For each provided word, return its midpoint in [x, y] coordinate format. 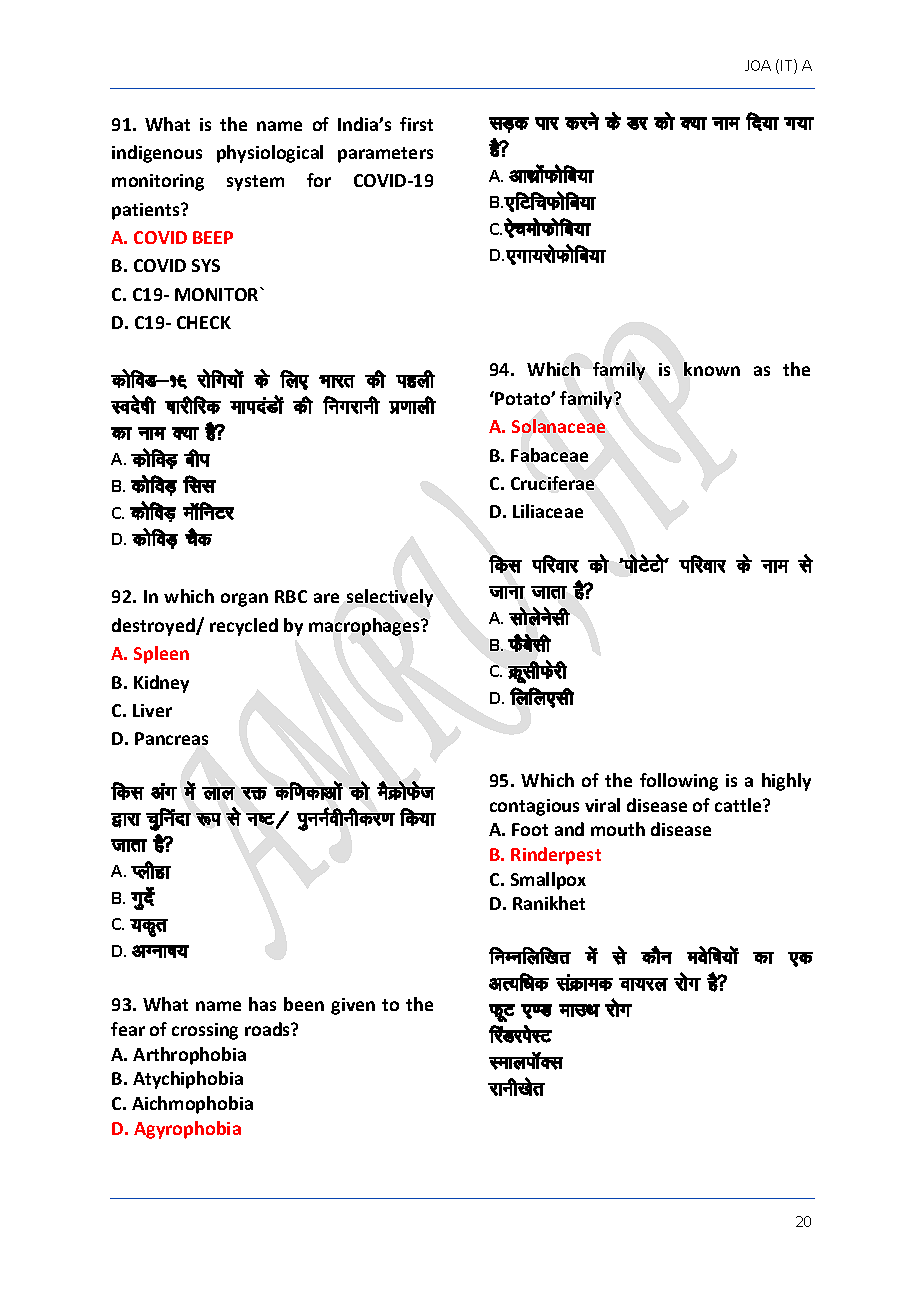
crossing [205, 1031]
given [353, 1006]
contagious [534, 807]
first [416, 124]
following [679, 782]
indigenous [157, 154]
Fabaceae [549, 455]
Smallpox [548, 881]
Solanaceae [558, 426]
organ [244, 600]
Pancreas [171, 738]
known [712, 369]
